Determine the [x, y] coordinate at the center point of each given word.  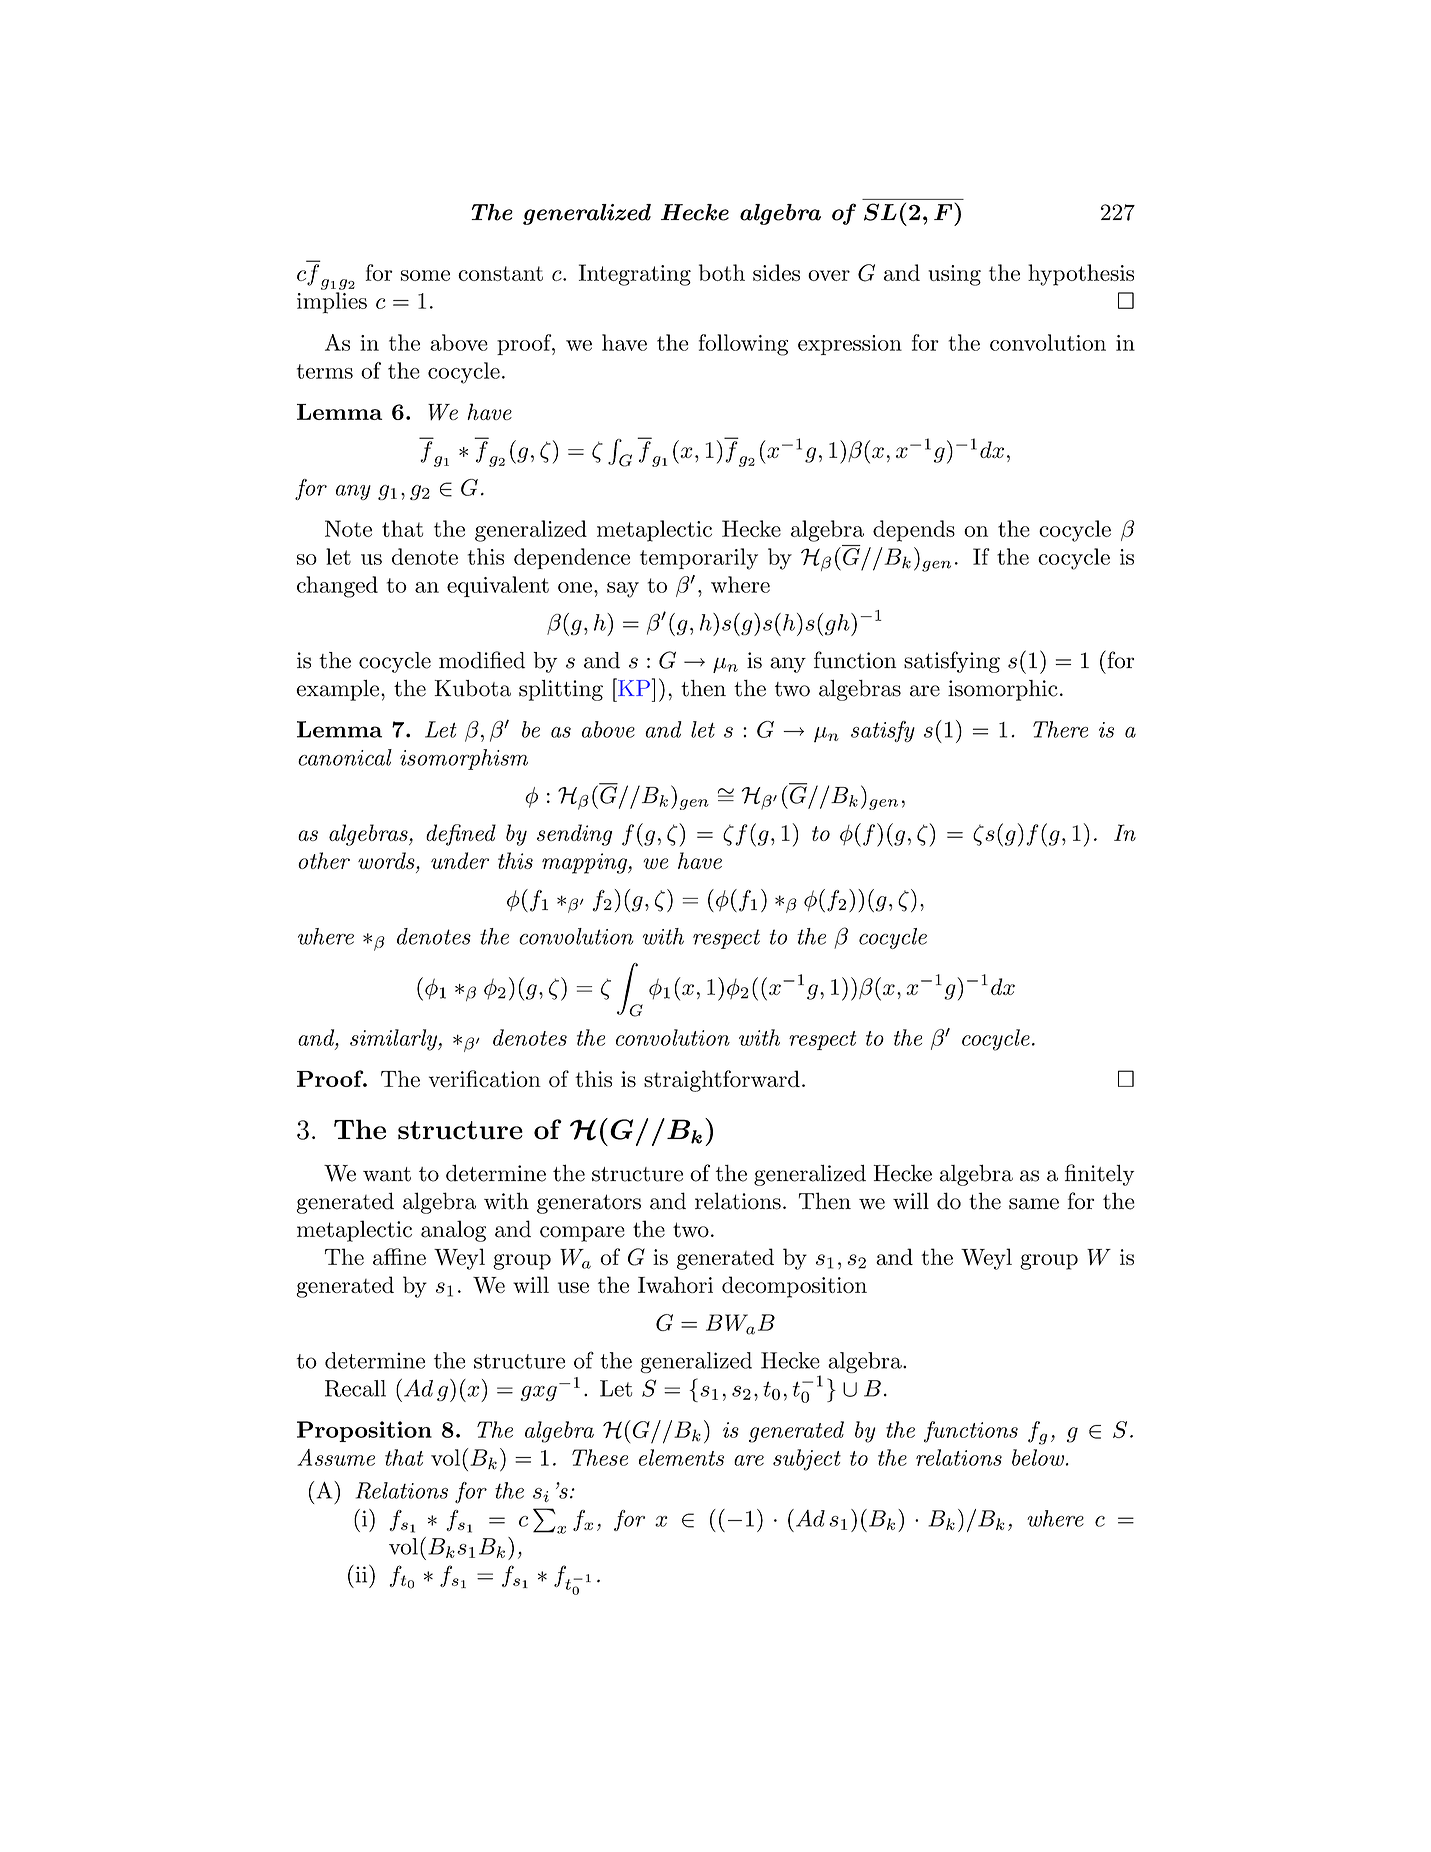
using [954, 275]
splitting [561, 690]
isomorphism [464, 759]
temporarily [699, 559]
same [1034, 1204]
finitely [1099, 1175]
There [1060, 729]
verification [485, 1078]
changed [337, 587]
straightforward [722, 1081]
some [425, 275]
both [722, 272]
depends [914, 531]
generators [589, 1204]
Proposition [364, 1431]
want [387, 1174]
